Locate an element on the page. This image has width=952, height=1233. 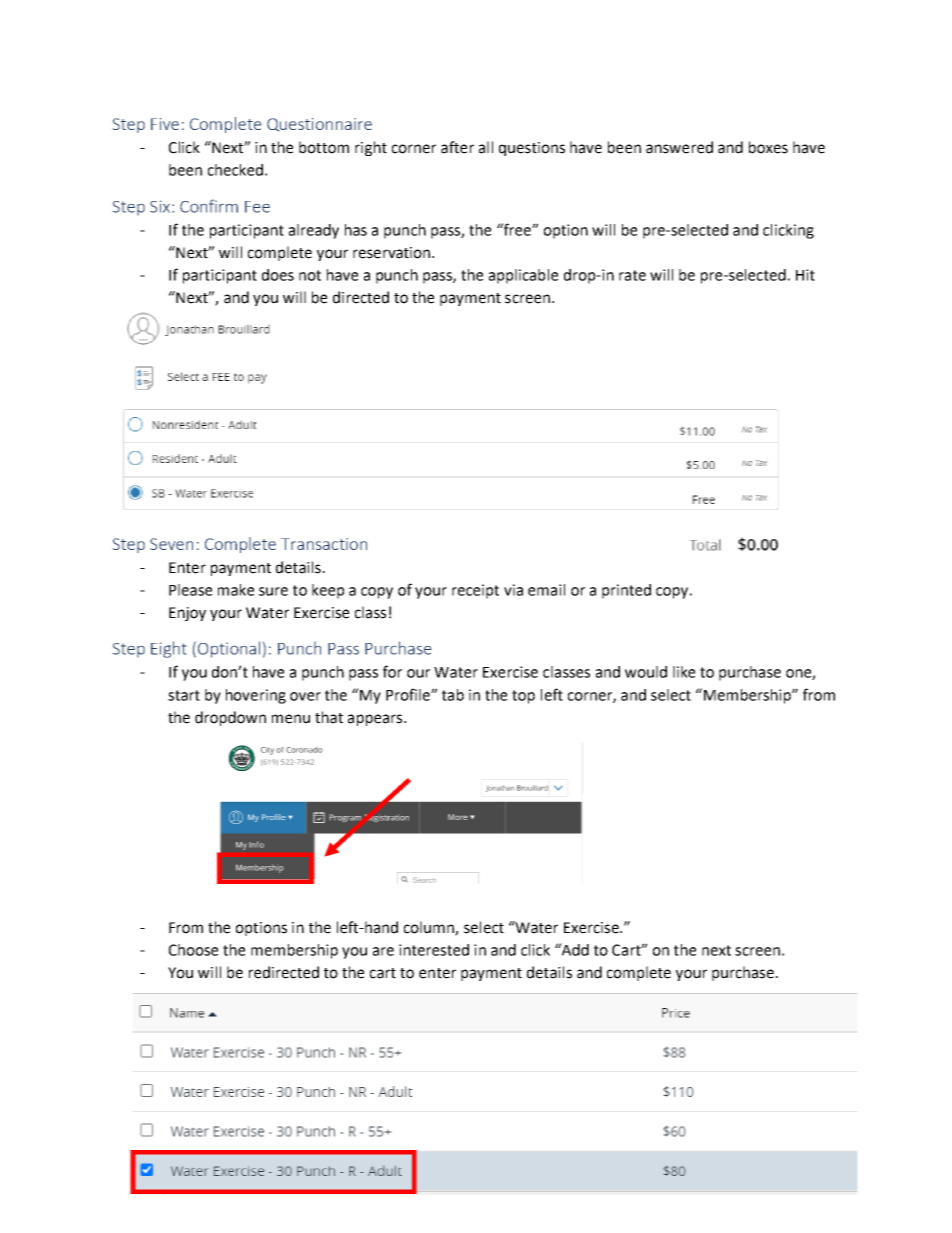
Hit is located at coordinates (805, 275).
